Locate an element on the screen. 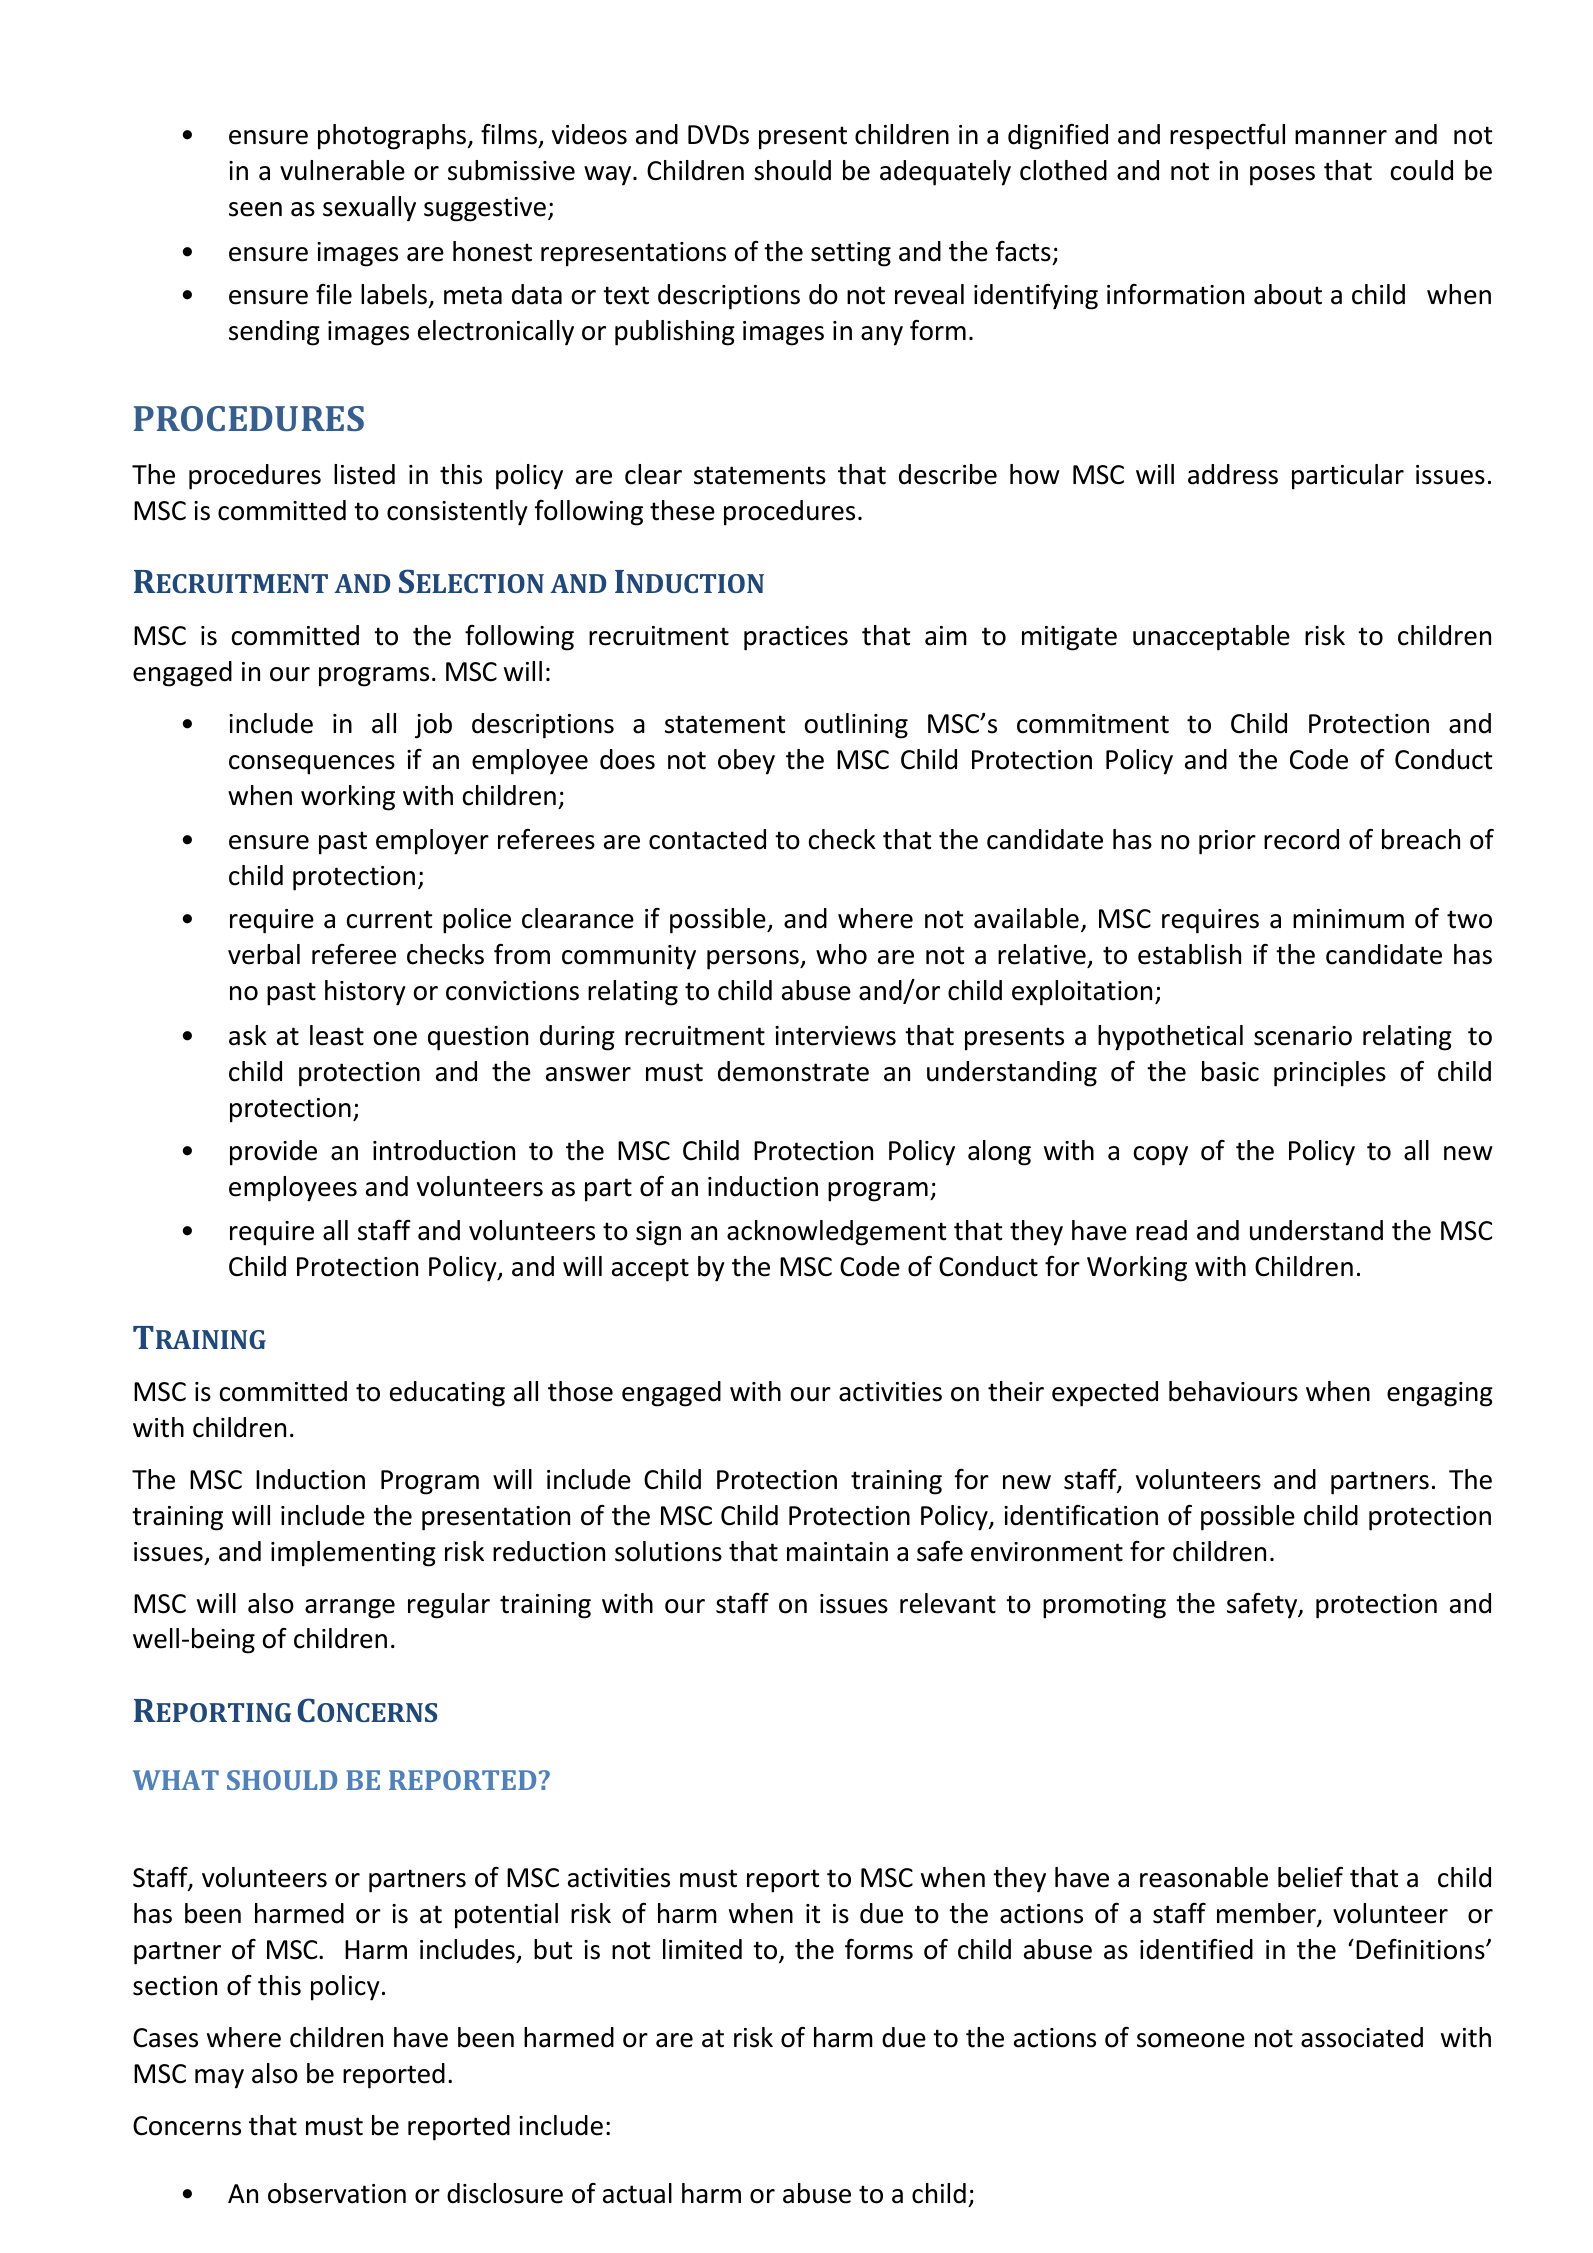  vulnerable is located at coordinates (342, 170).
